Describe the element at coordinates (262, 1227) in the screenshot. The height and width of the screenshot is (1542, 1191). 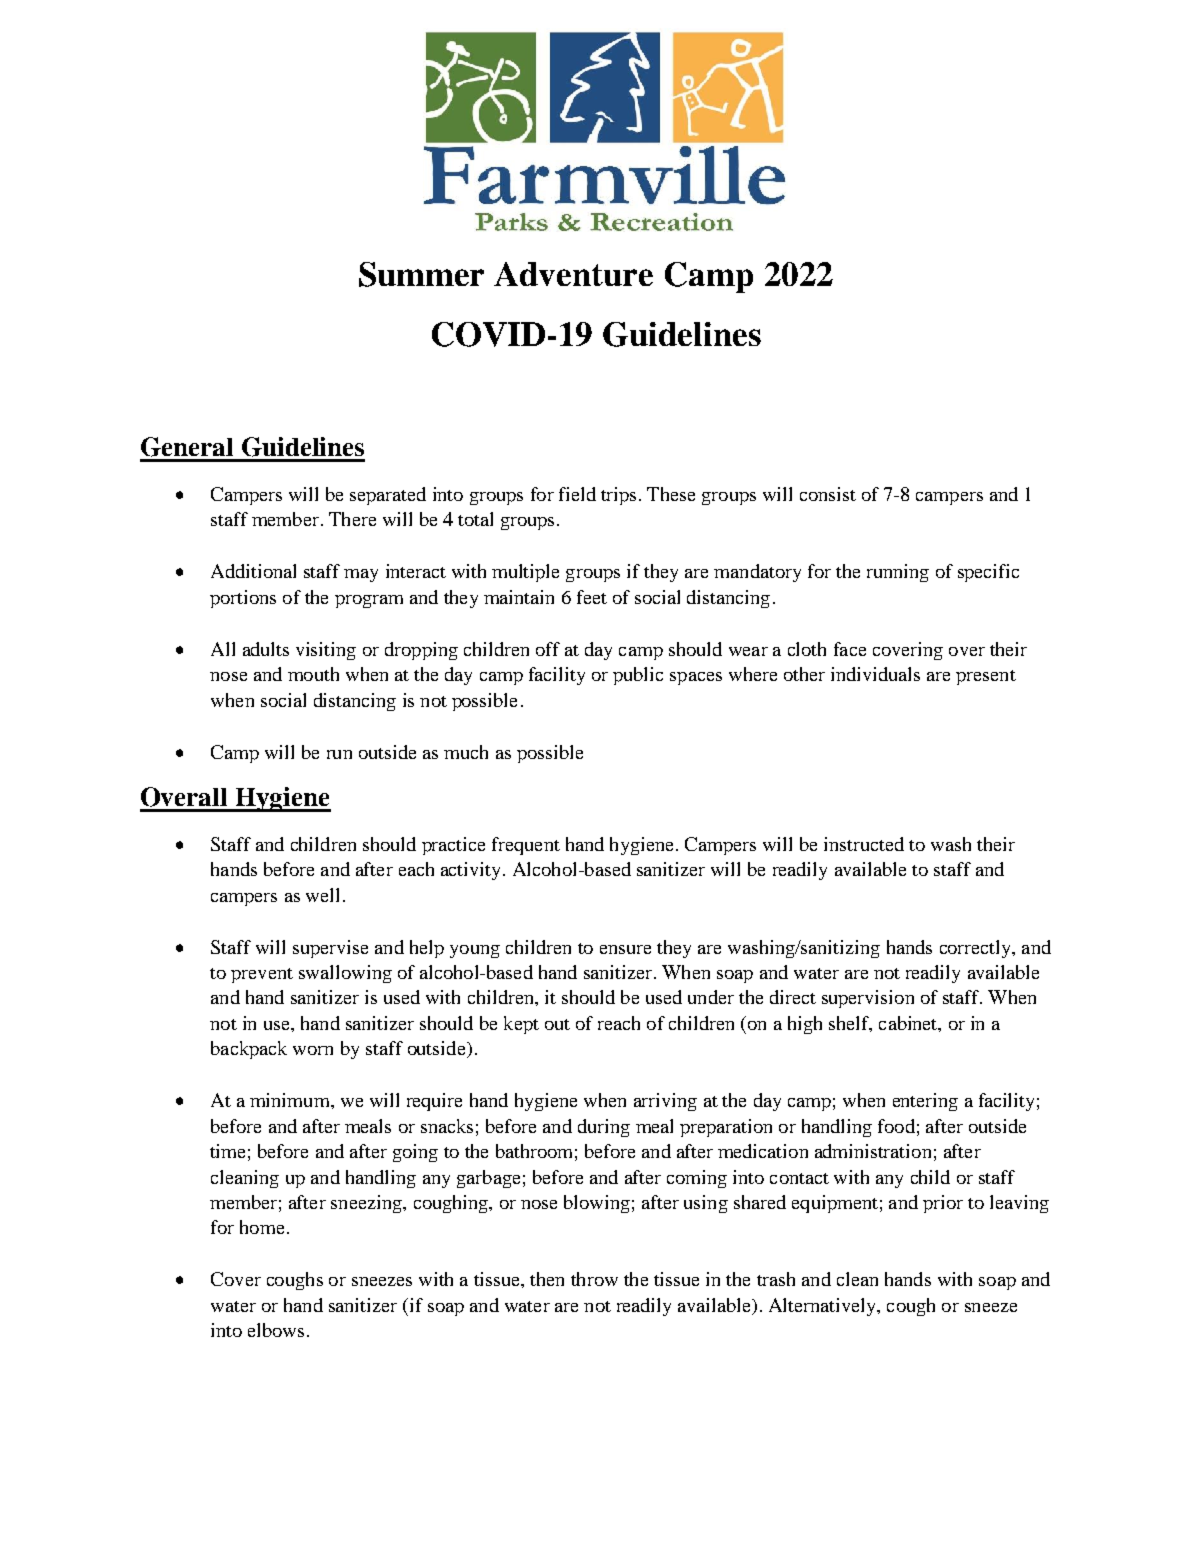
I see `home` at that location.
